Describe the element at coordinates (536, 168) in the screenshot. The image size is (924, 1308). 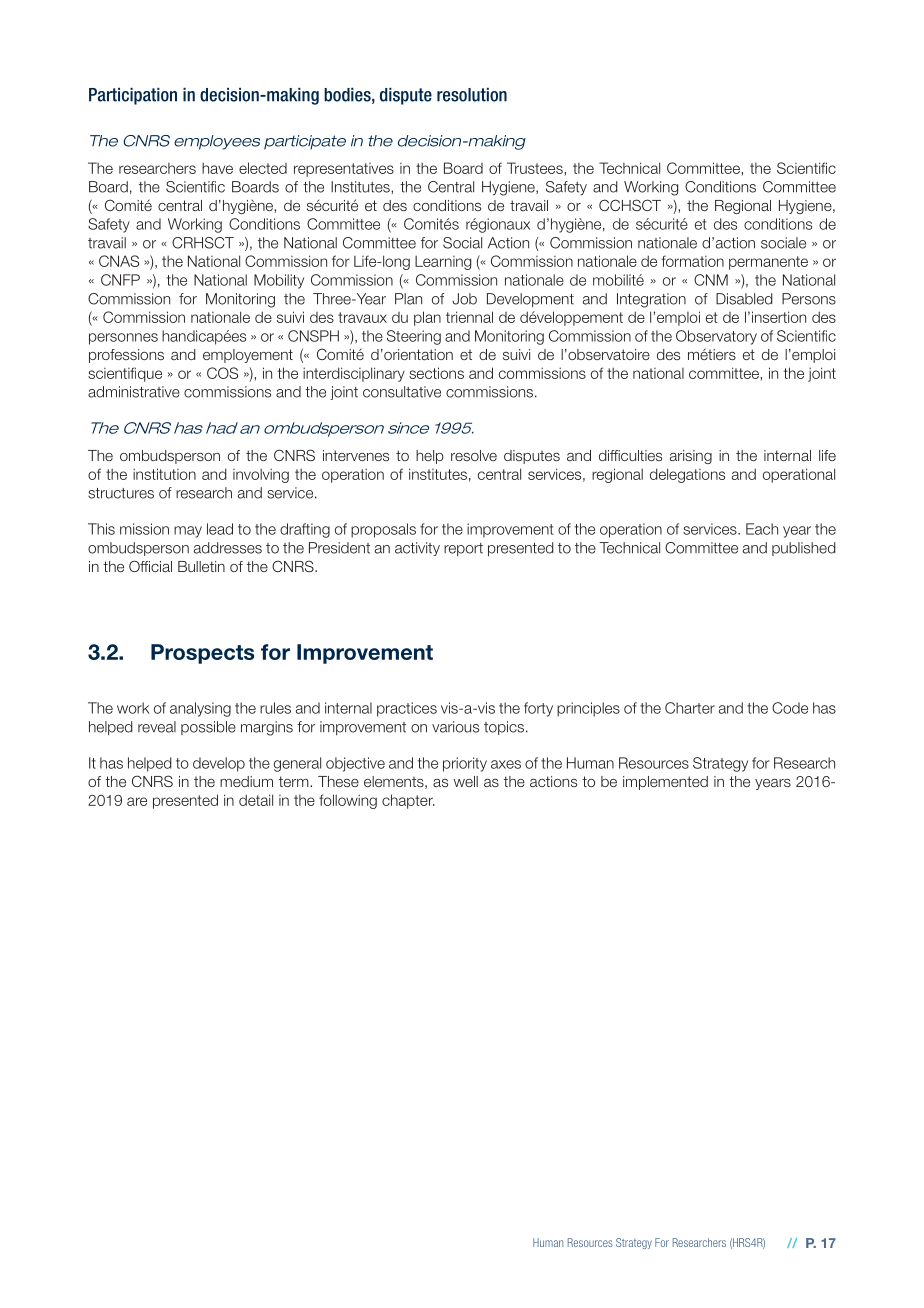
I see `Trustees` at that location.
